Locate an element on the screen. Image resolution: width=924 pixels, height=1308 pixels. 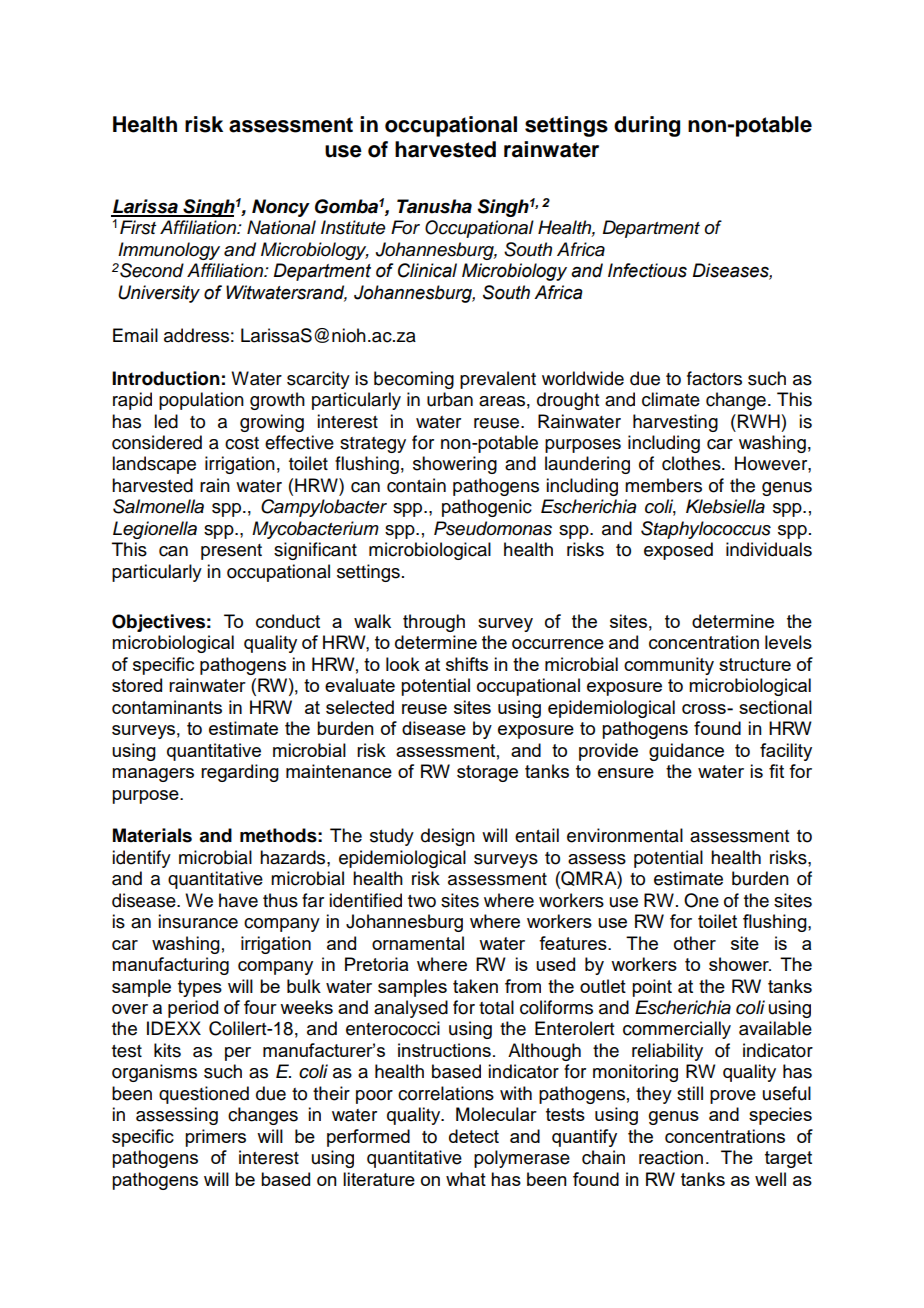
during is located at coordinates (647, 126).
